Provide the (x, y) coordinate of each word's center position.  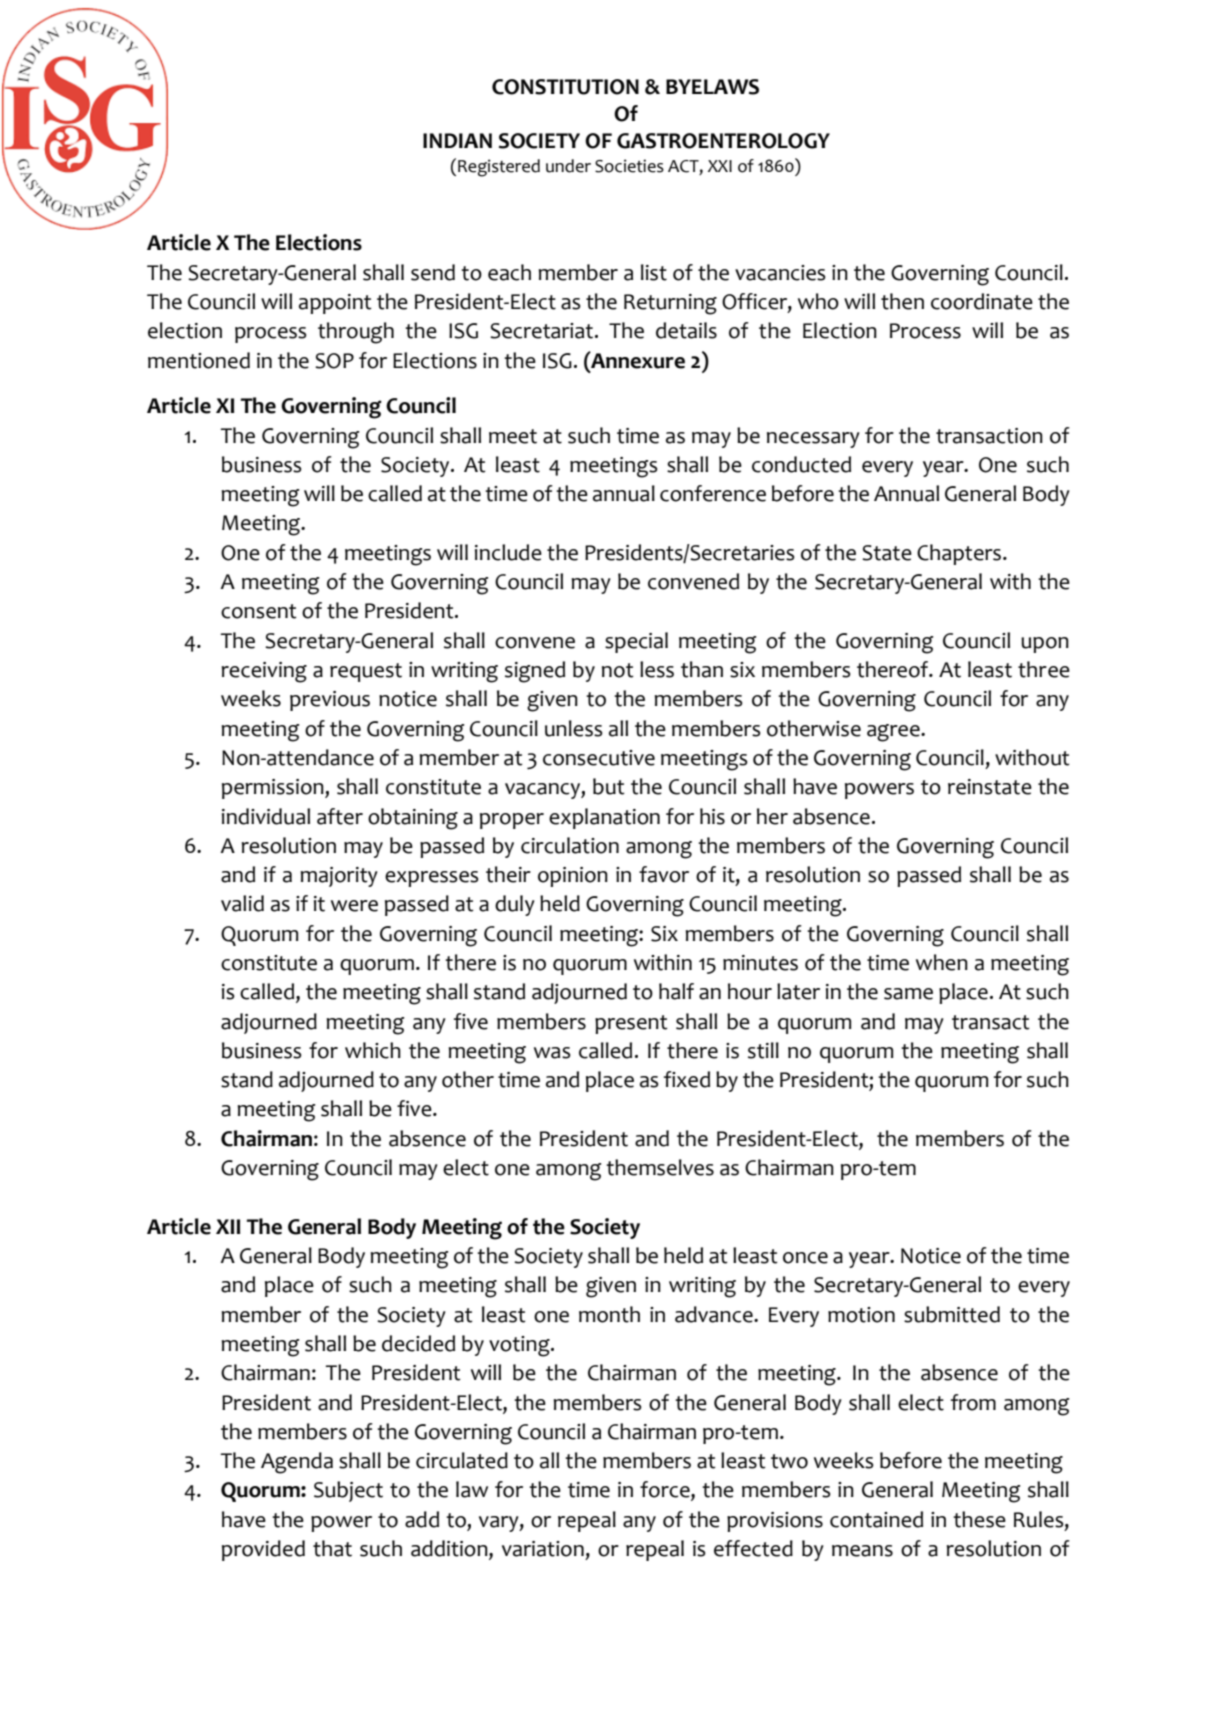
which (373, 1050)
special (636, 642)
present (631, 1024)
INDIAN (457, 140)
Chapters (960, 554)
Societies (629, 166)
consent (259, 611)
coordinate (982, 301)
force (666, 1490)
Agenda (297, 1463)
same (908, 994)
